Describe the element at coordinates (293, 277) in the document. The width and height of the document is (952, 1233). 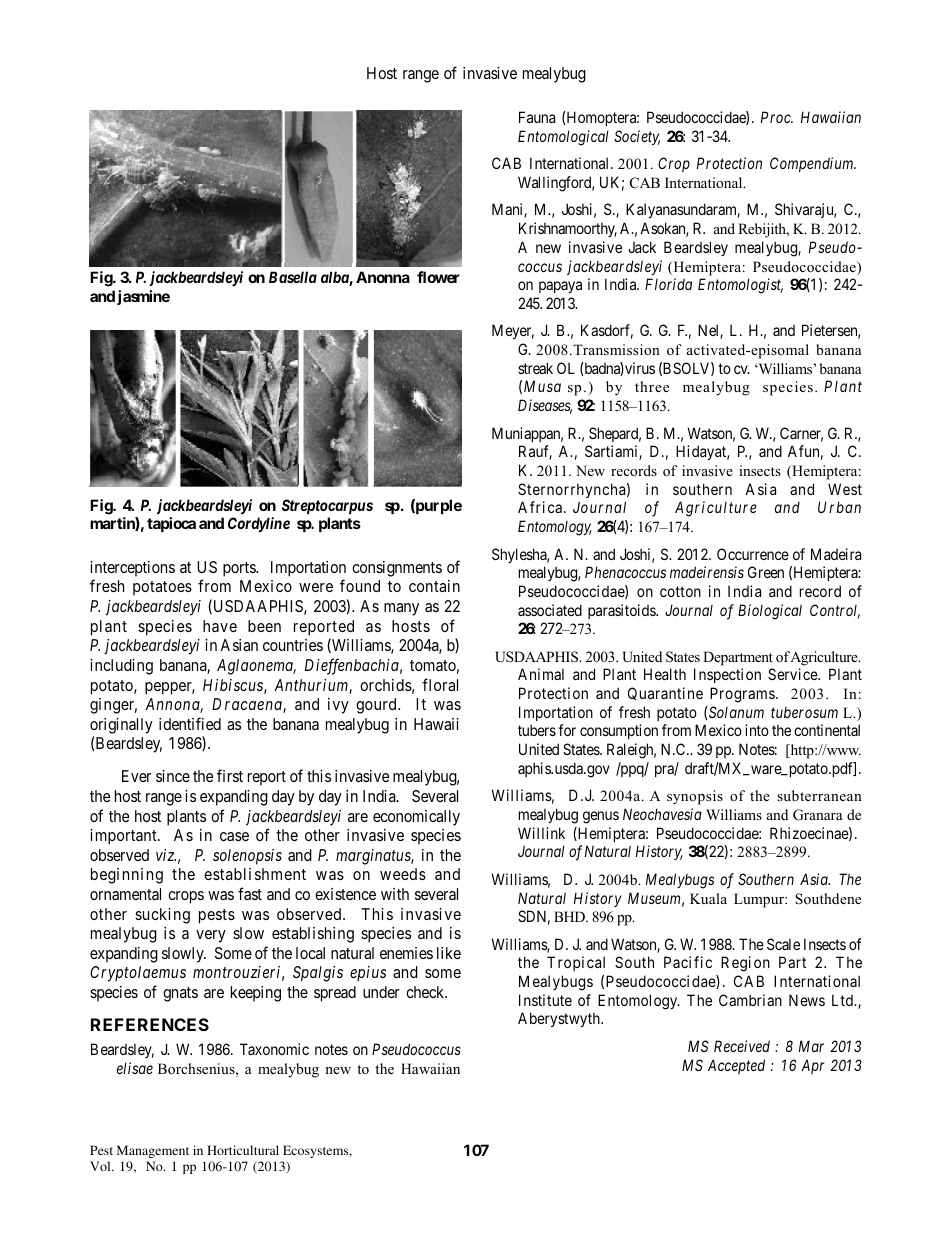
I see `Basella` at that location.
